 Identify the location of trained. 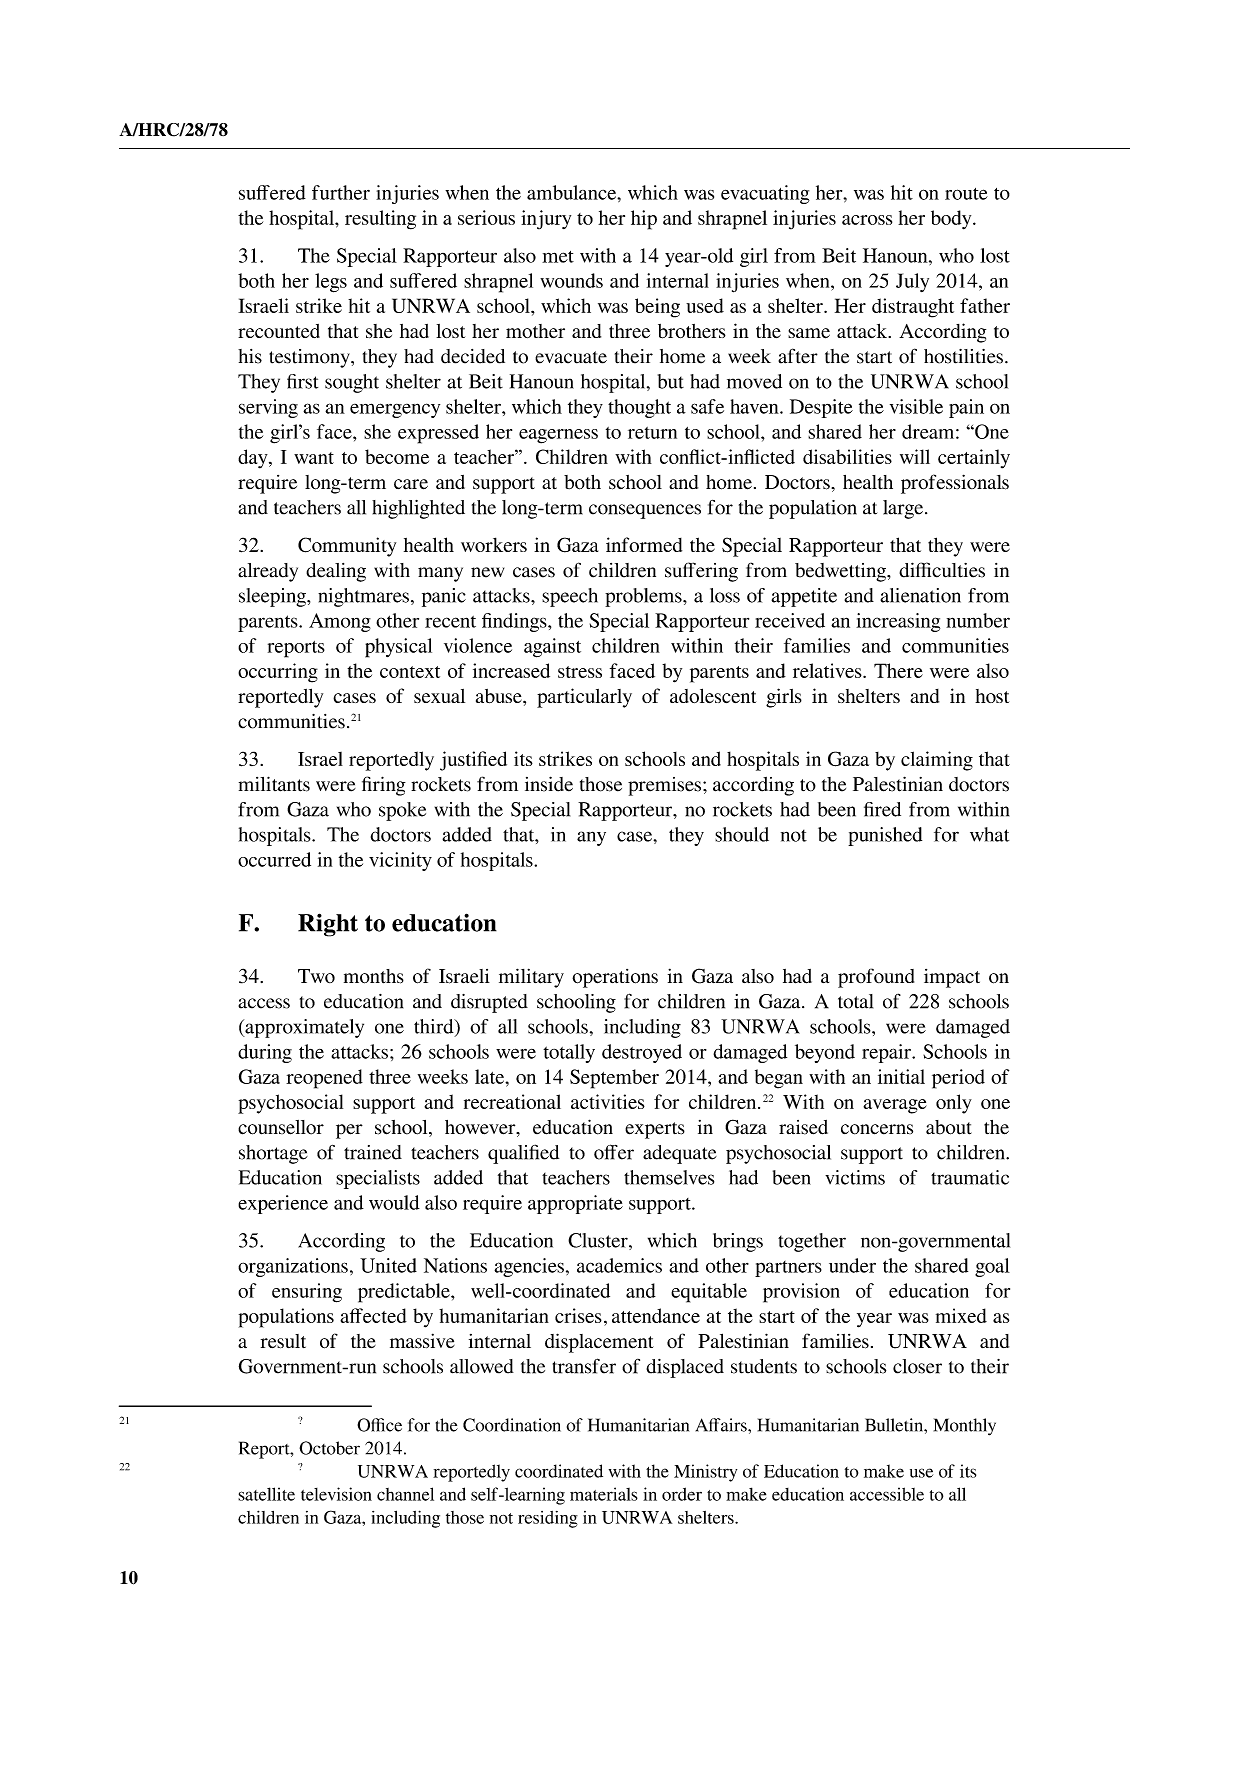
(373, 1152).
